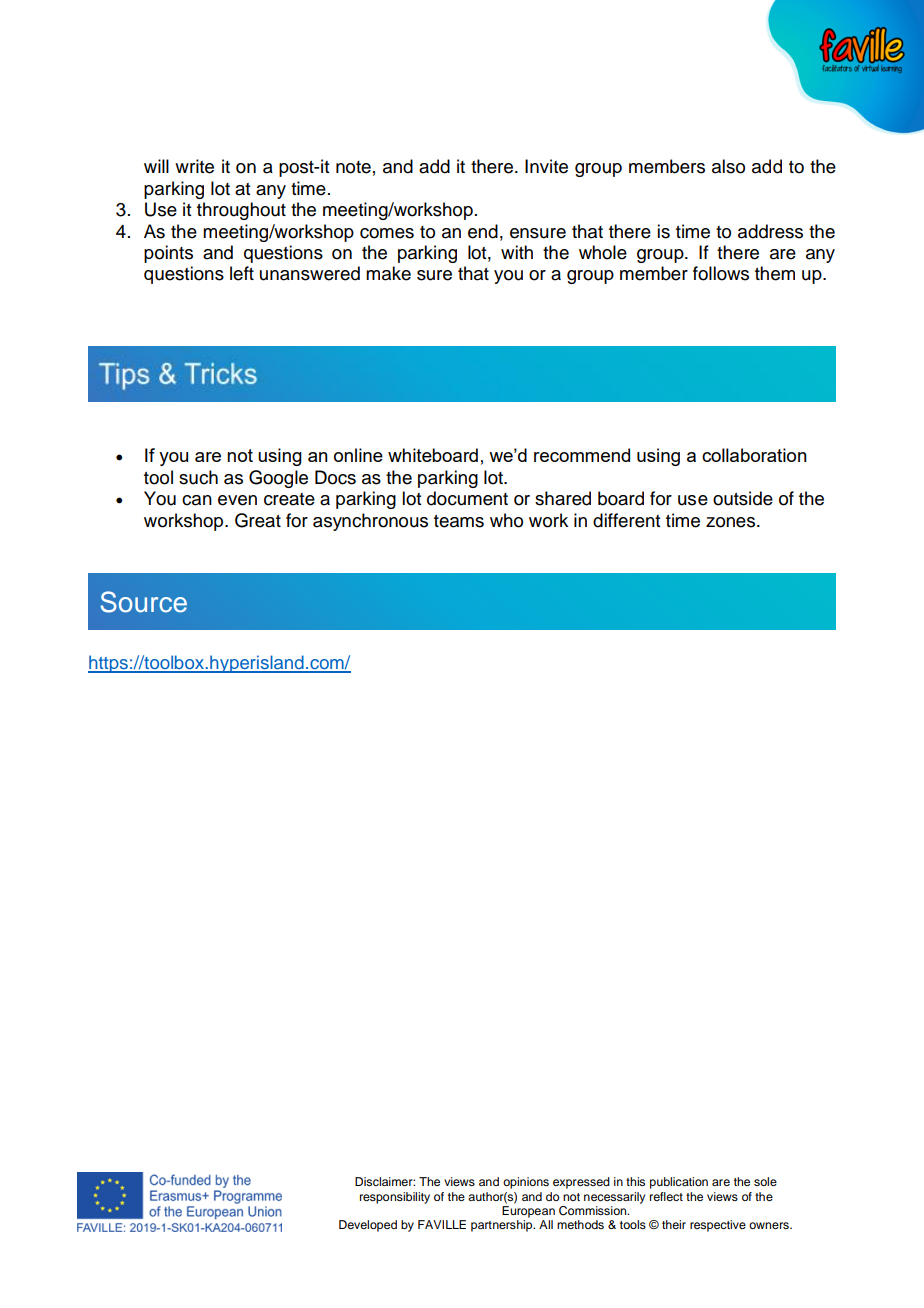 The width and height of the screenshot is (924, 1308). Describe the element at coordinates (732, 522) in the screenshot. I see `zones` at that location.
